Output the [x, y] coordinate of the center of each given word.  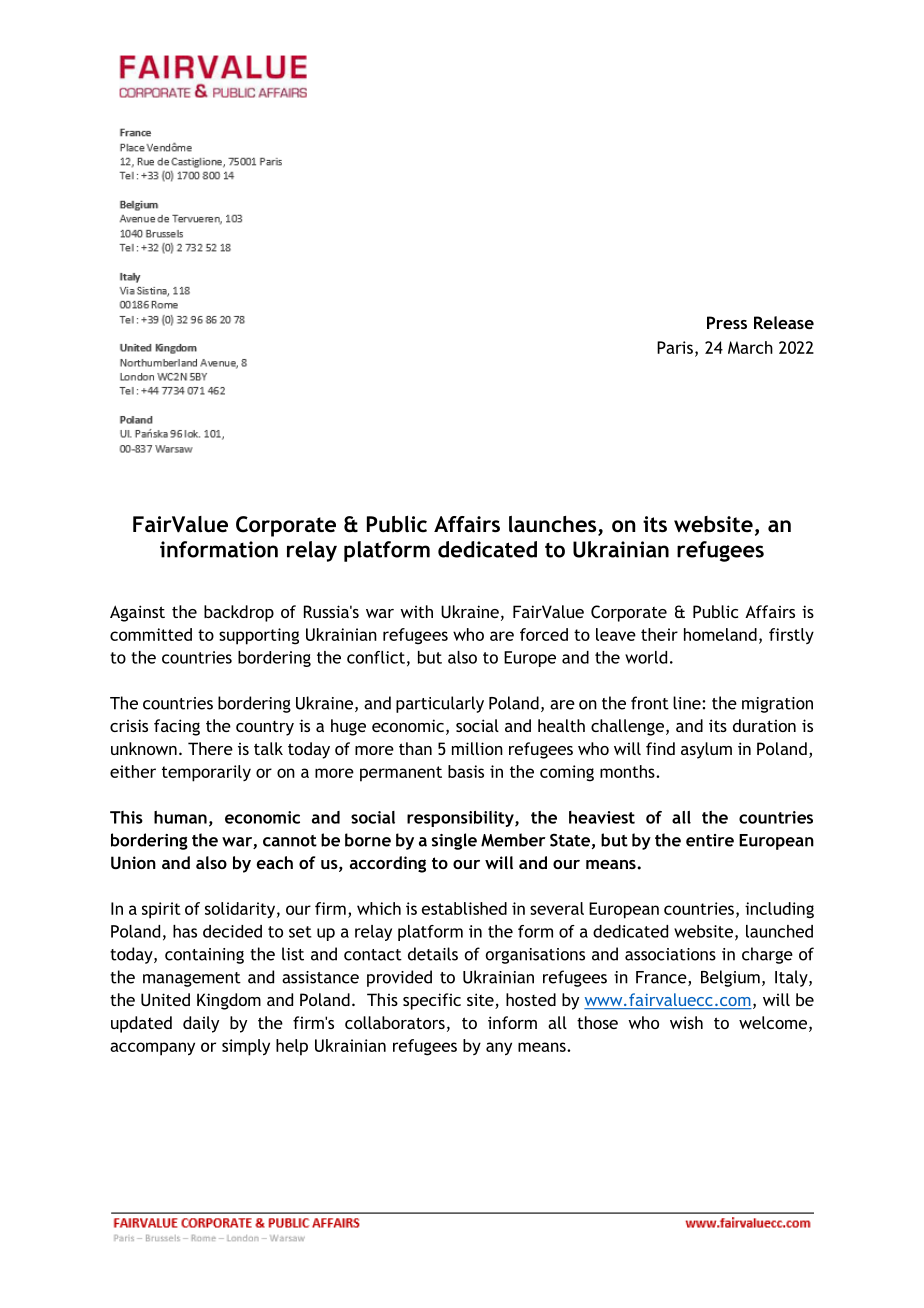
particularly [440, 704]
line [688, 703]
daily [201, 1024]
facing [177, 727]
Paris [675, 347]
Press [727, 322]
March [750, 347]
